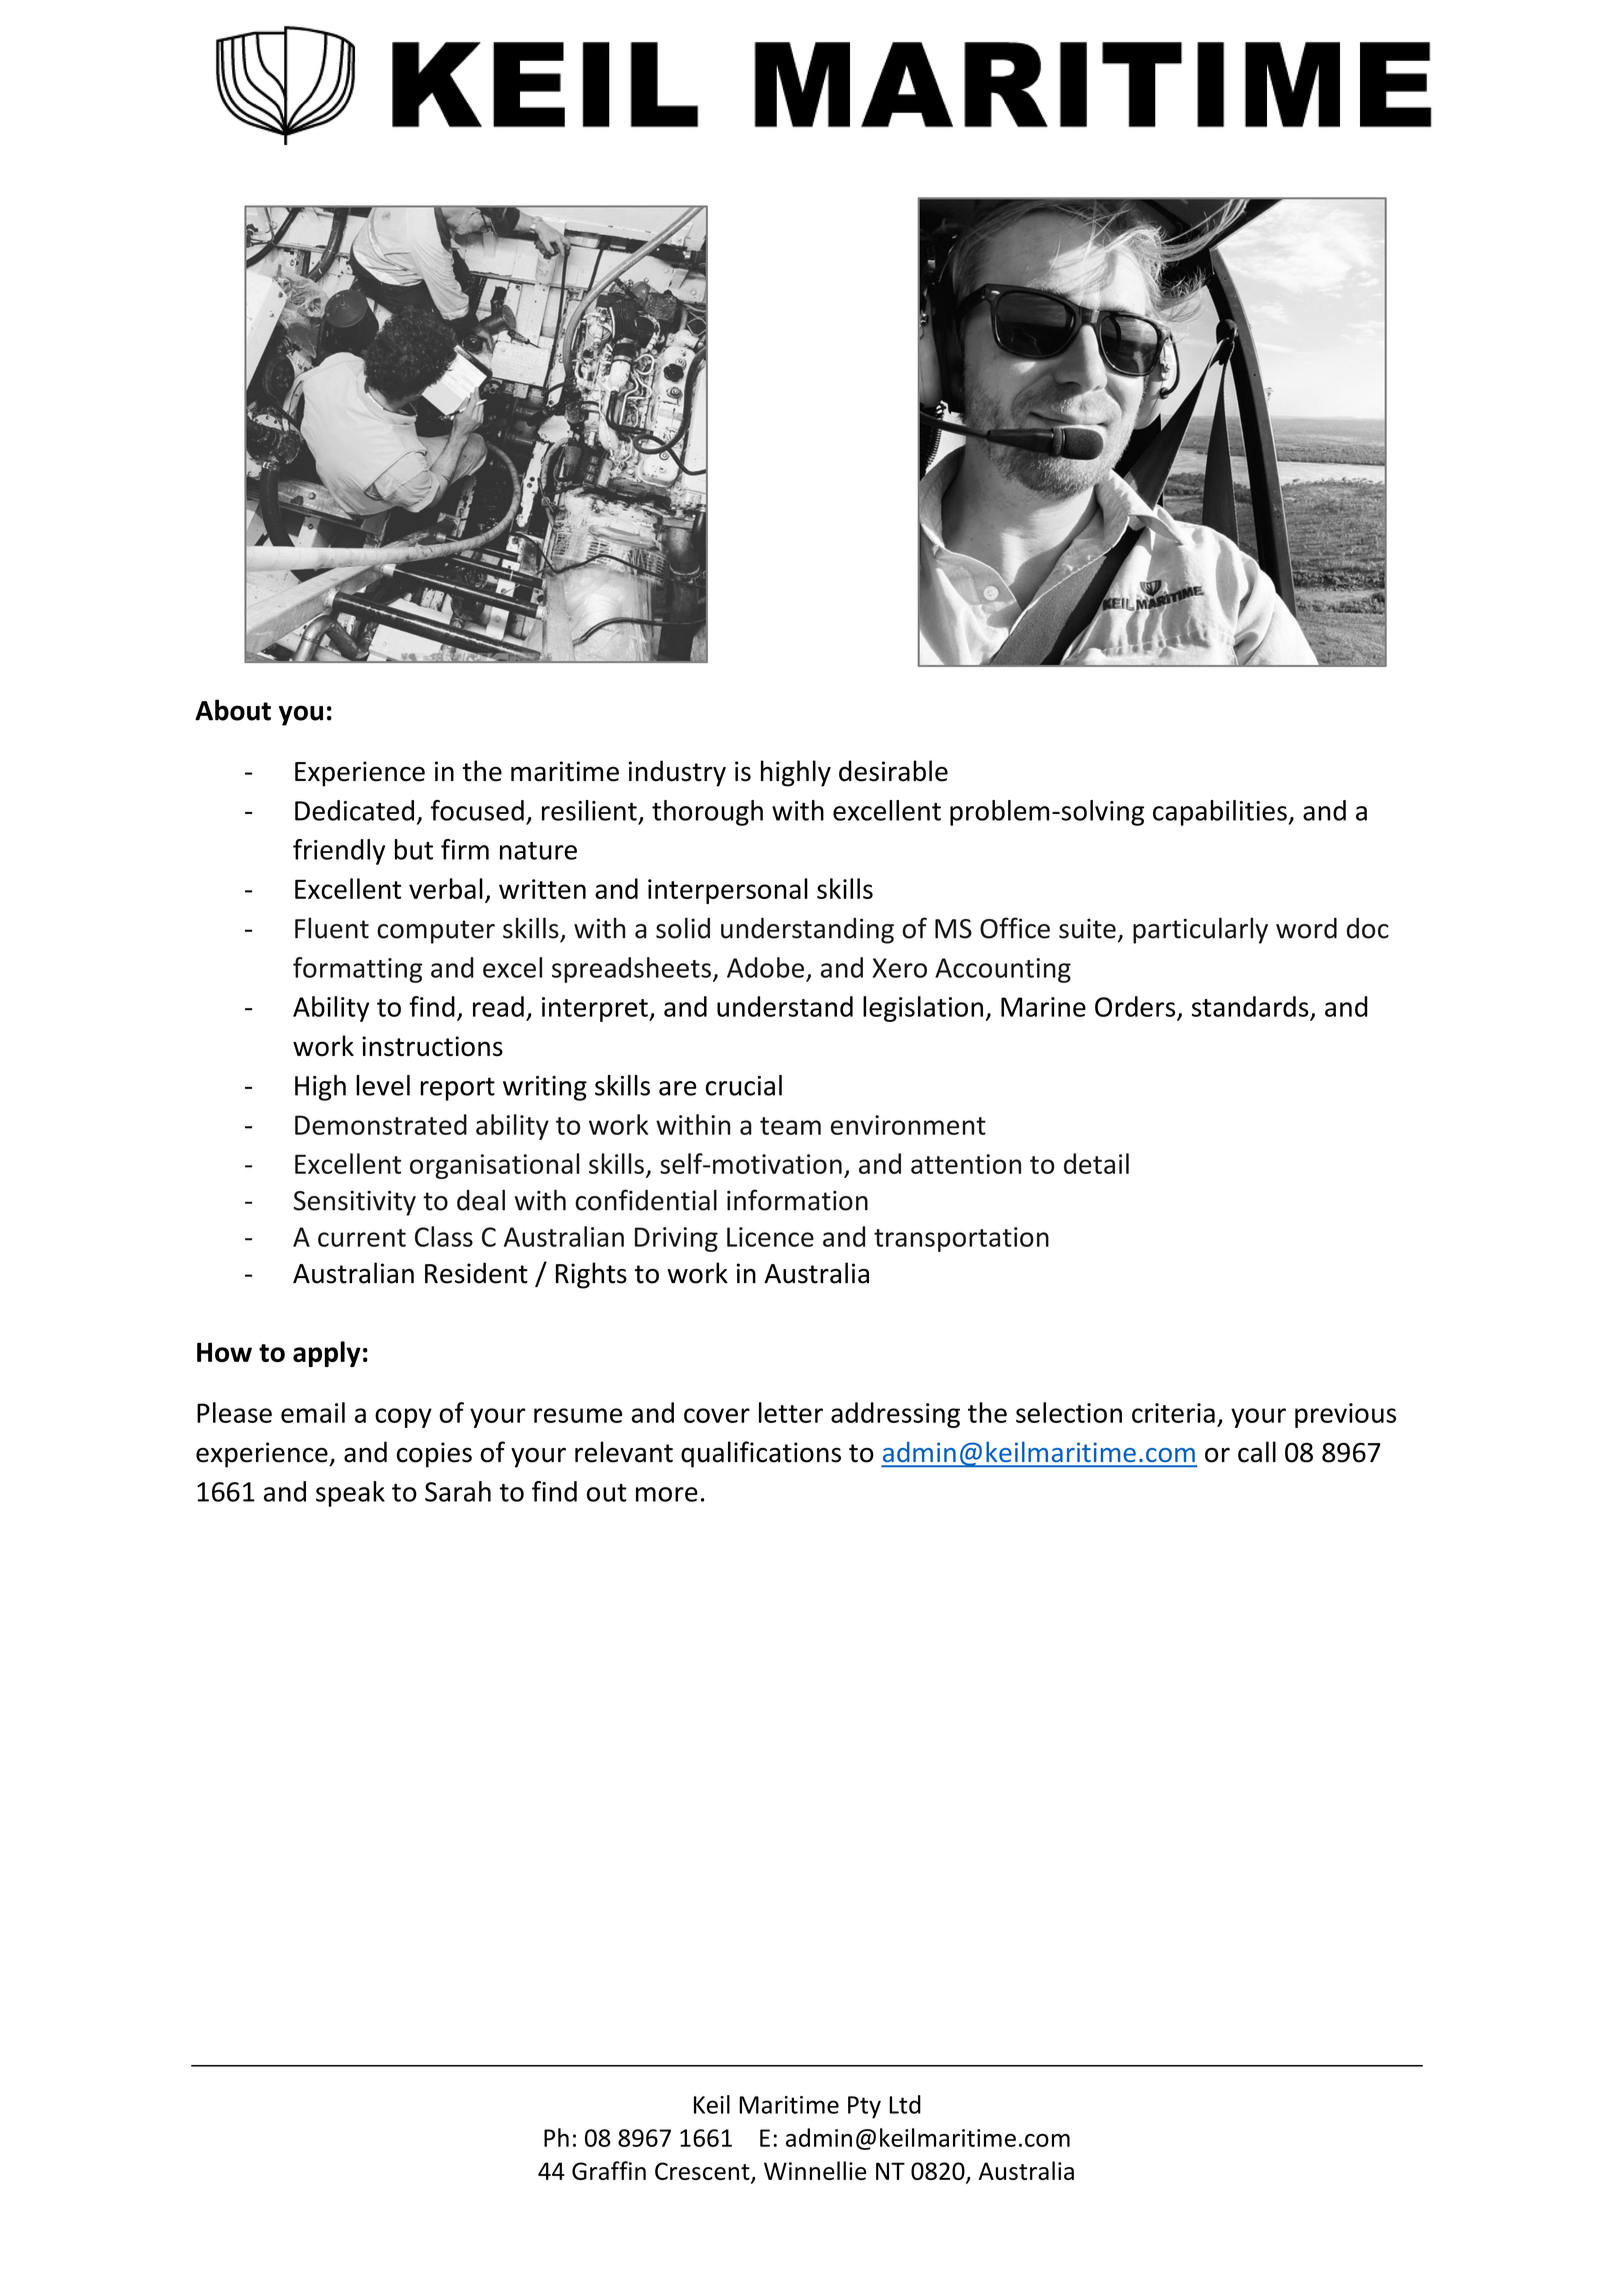 Image resolution: width=1614 pixels, height=2283 pixels. Describe the element at coordinates (383, 1085) in the image. I see `level` at that location.
